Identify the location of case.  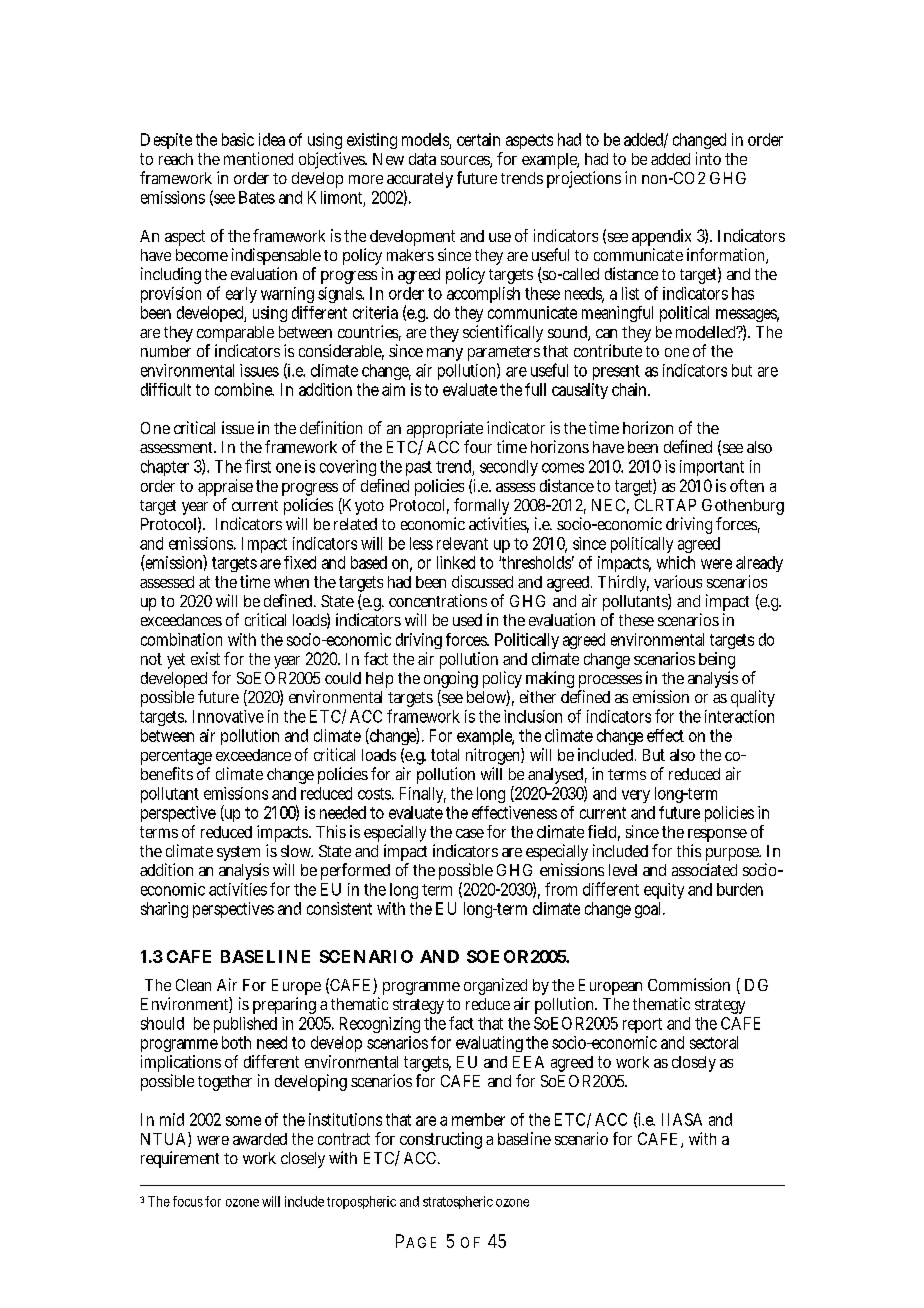
(470, 833).
